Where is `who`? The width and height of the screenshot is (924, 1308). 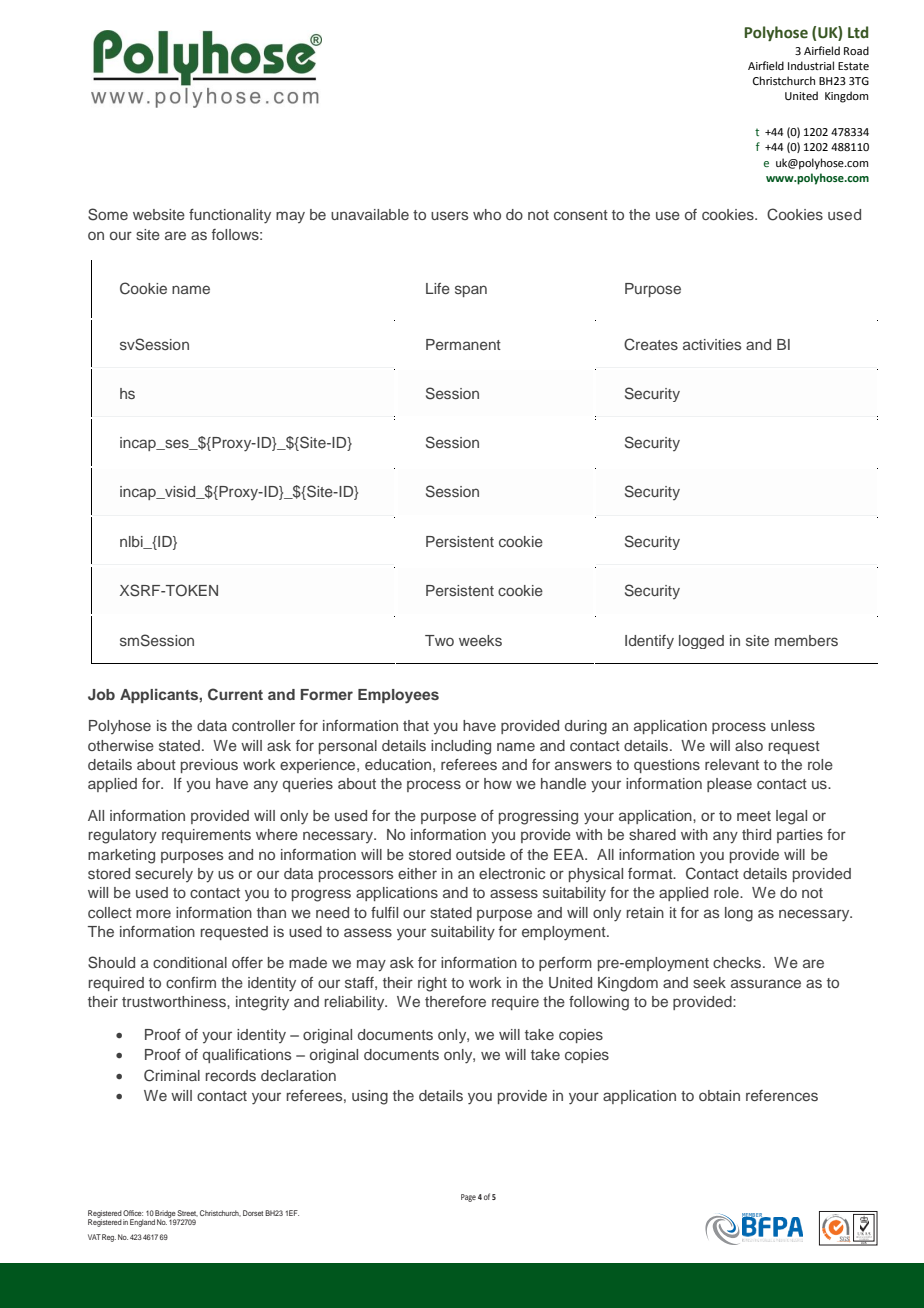 who is located at coordinates (487, 214).
